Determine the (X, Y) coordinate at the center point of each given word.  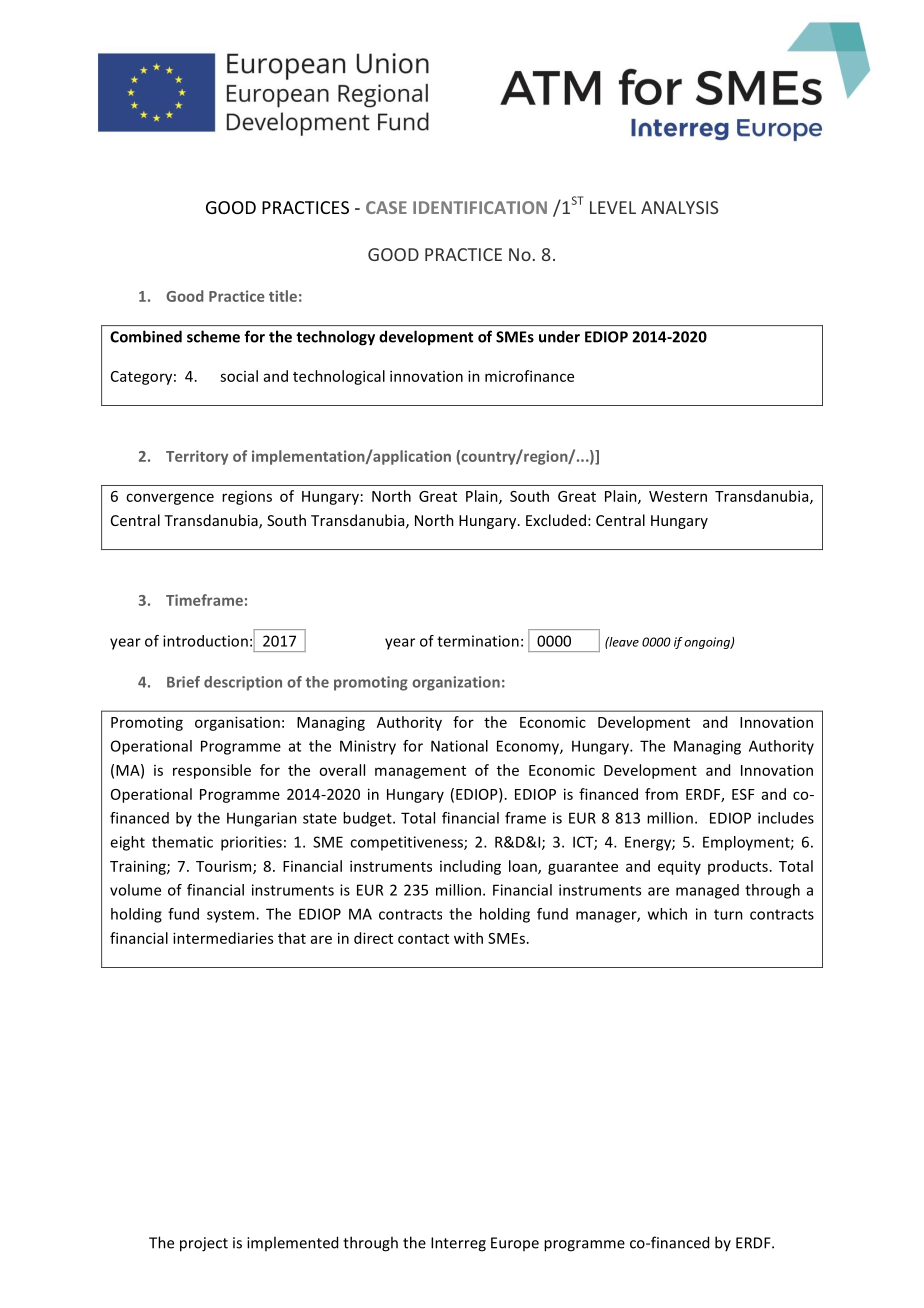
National (459, 746)
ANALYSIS (679, 207)
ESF (743, 794)
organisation (237, 723)
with (468, 938)
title (283, 296)
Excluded (556, 520)
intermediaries (223, 938)
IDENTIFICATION (480, 207)
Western (678, 496)
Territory (197, 457)
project (204, 1244)
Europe (515, 1244)
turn (728, 914)
